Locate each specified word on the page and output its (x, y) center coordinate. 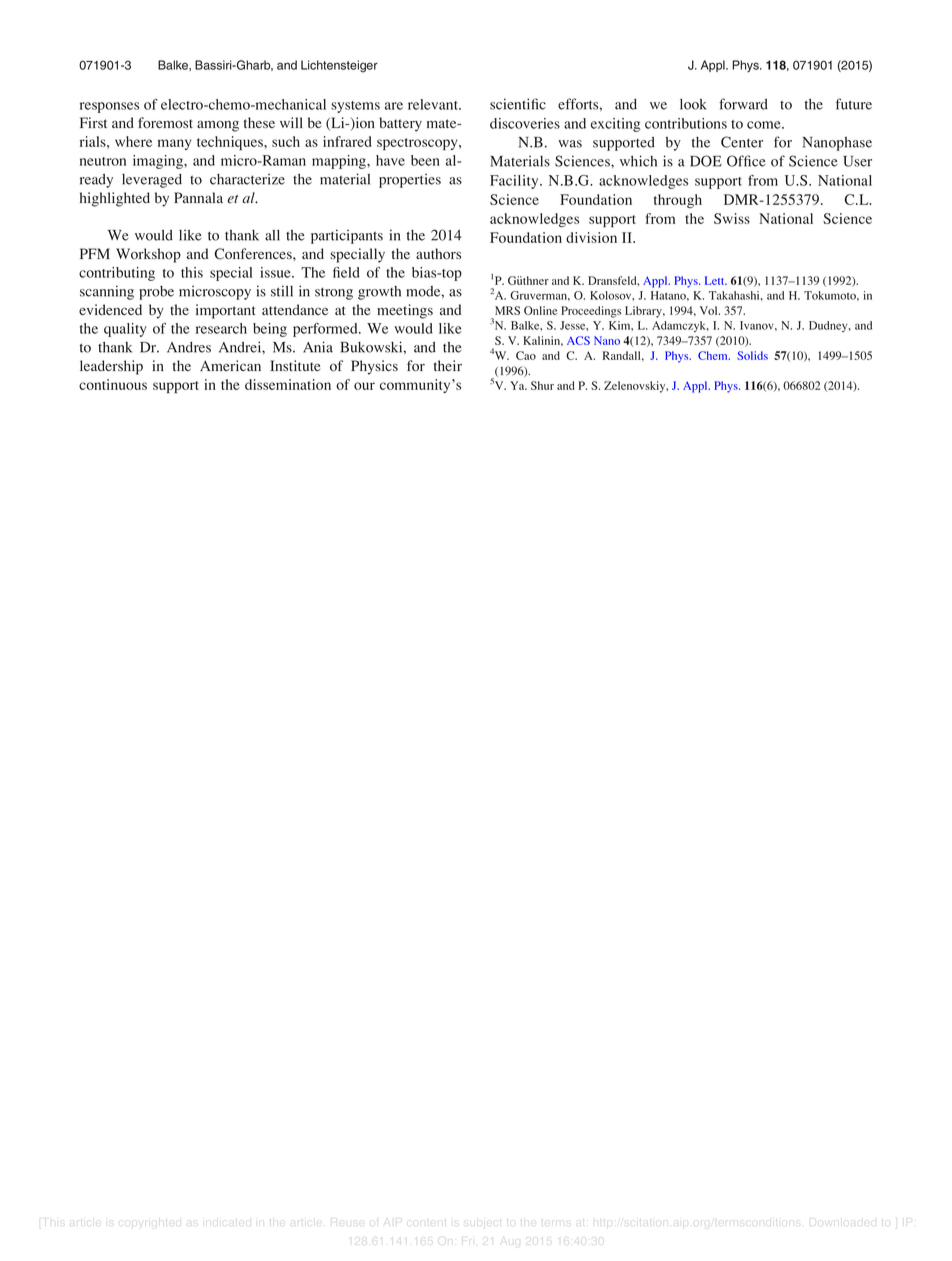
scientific (518, 104)
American (230, 365)
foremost (165, 122)
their (448, 365)
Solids (752, 355)
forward (743, 104)
